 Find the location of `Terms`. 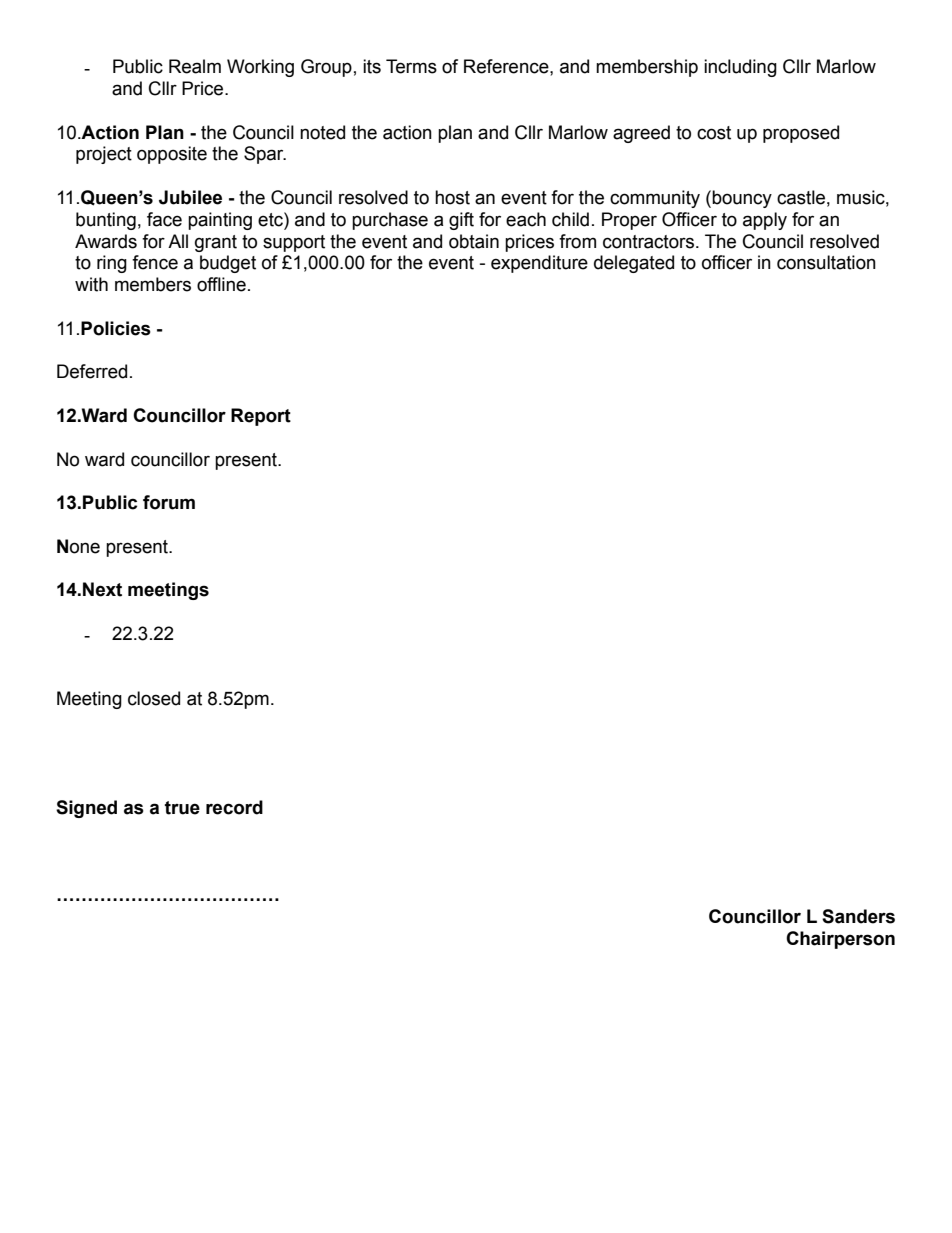

Terms is located at coordinates (411, 66).
